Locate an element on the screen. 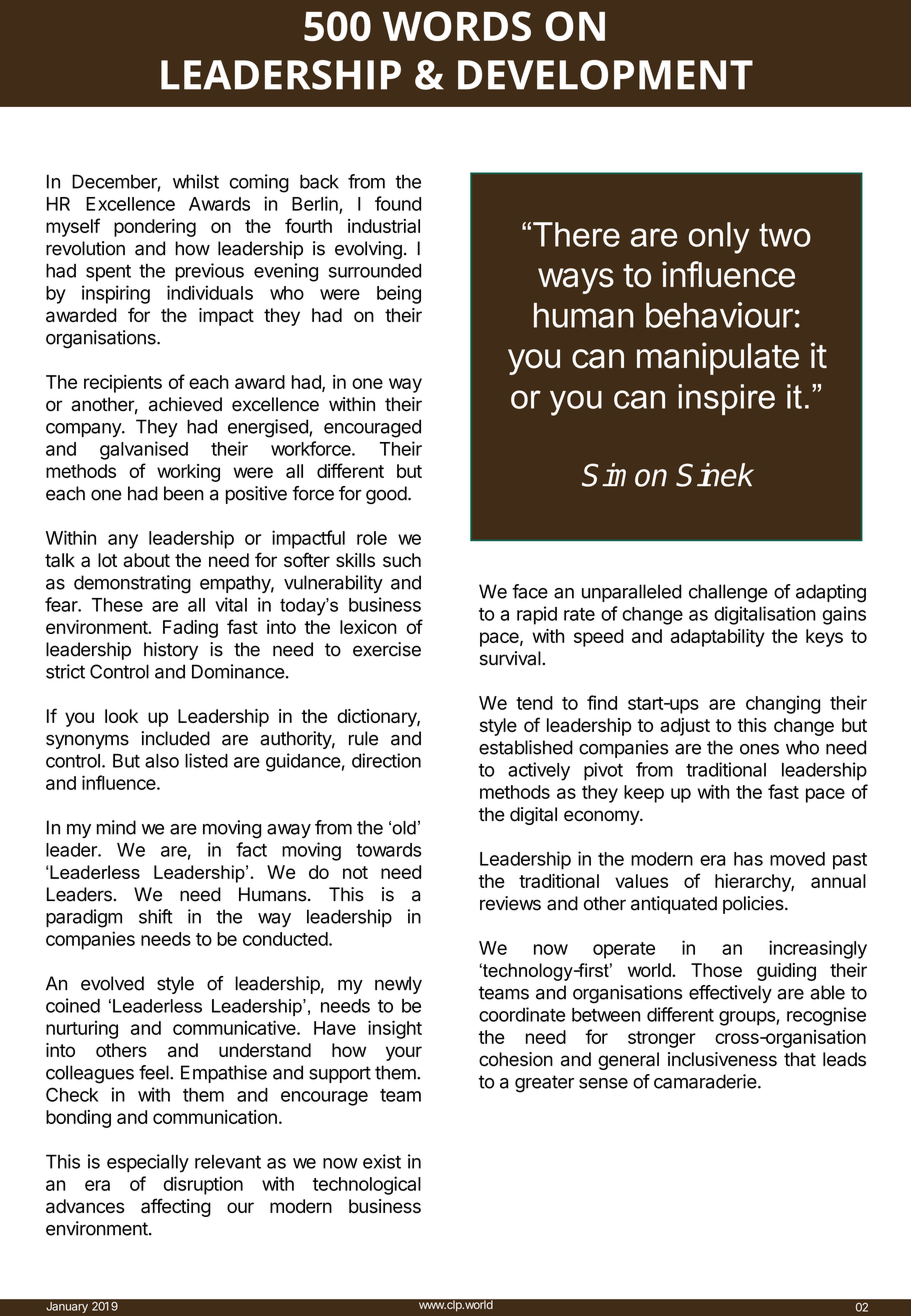 The height and width of the screenshot is (1316, 911). whilst is located at coordinates (196, 181).
